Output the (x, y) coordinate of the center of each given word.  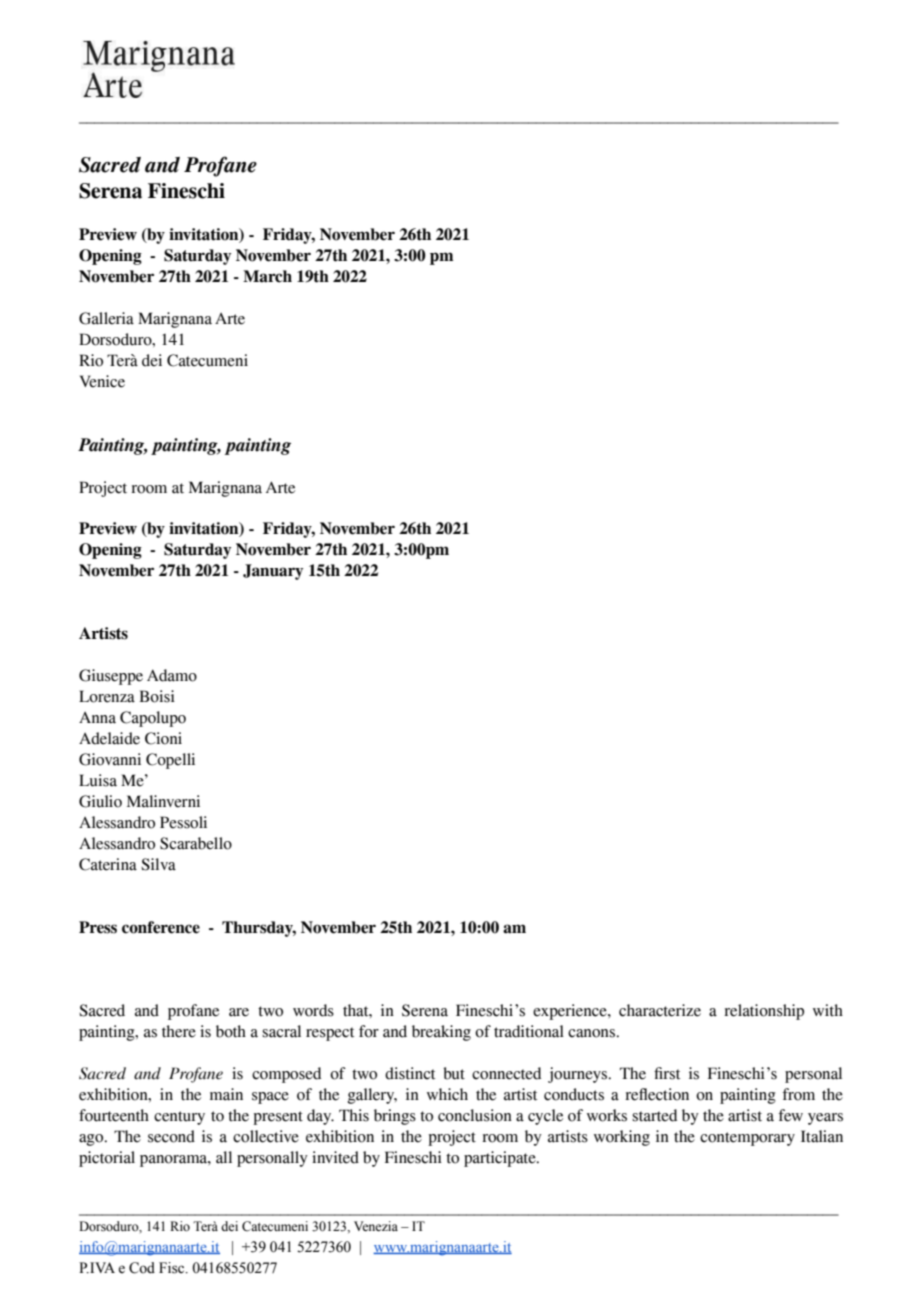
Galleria (106, 318)
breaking (441, 1033)
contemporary (747, 1139)
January (273, 572)
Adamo (172, 675)
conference (161, 927)
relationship (764, 1012)
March (267, 276)
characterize (660, 1010)
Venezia (376, 1226)
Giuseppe (111, 677)
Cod (142, 1268)
